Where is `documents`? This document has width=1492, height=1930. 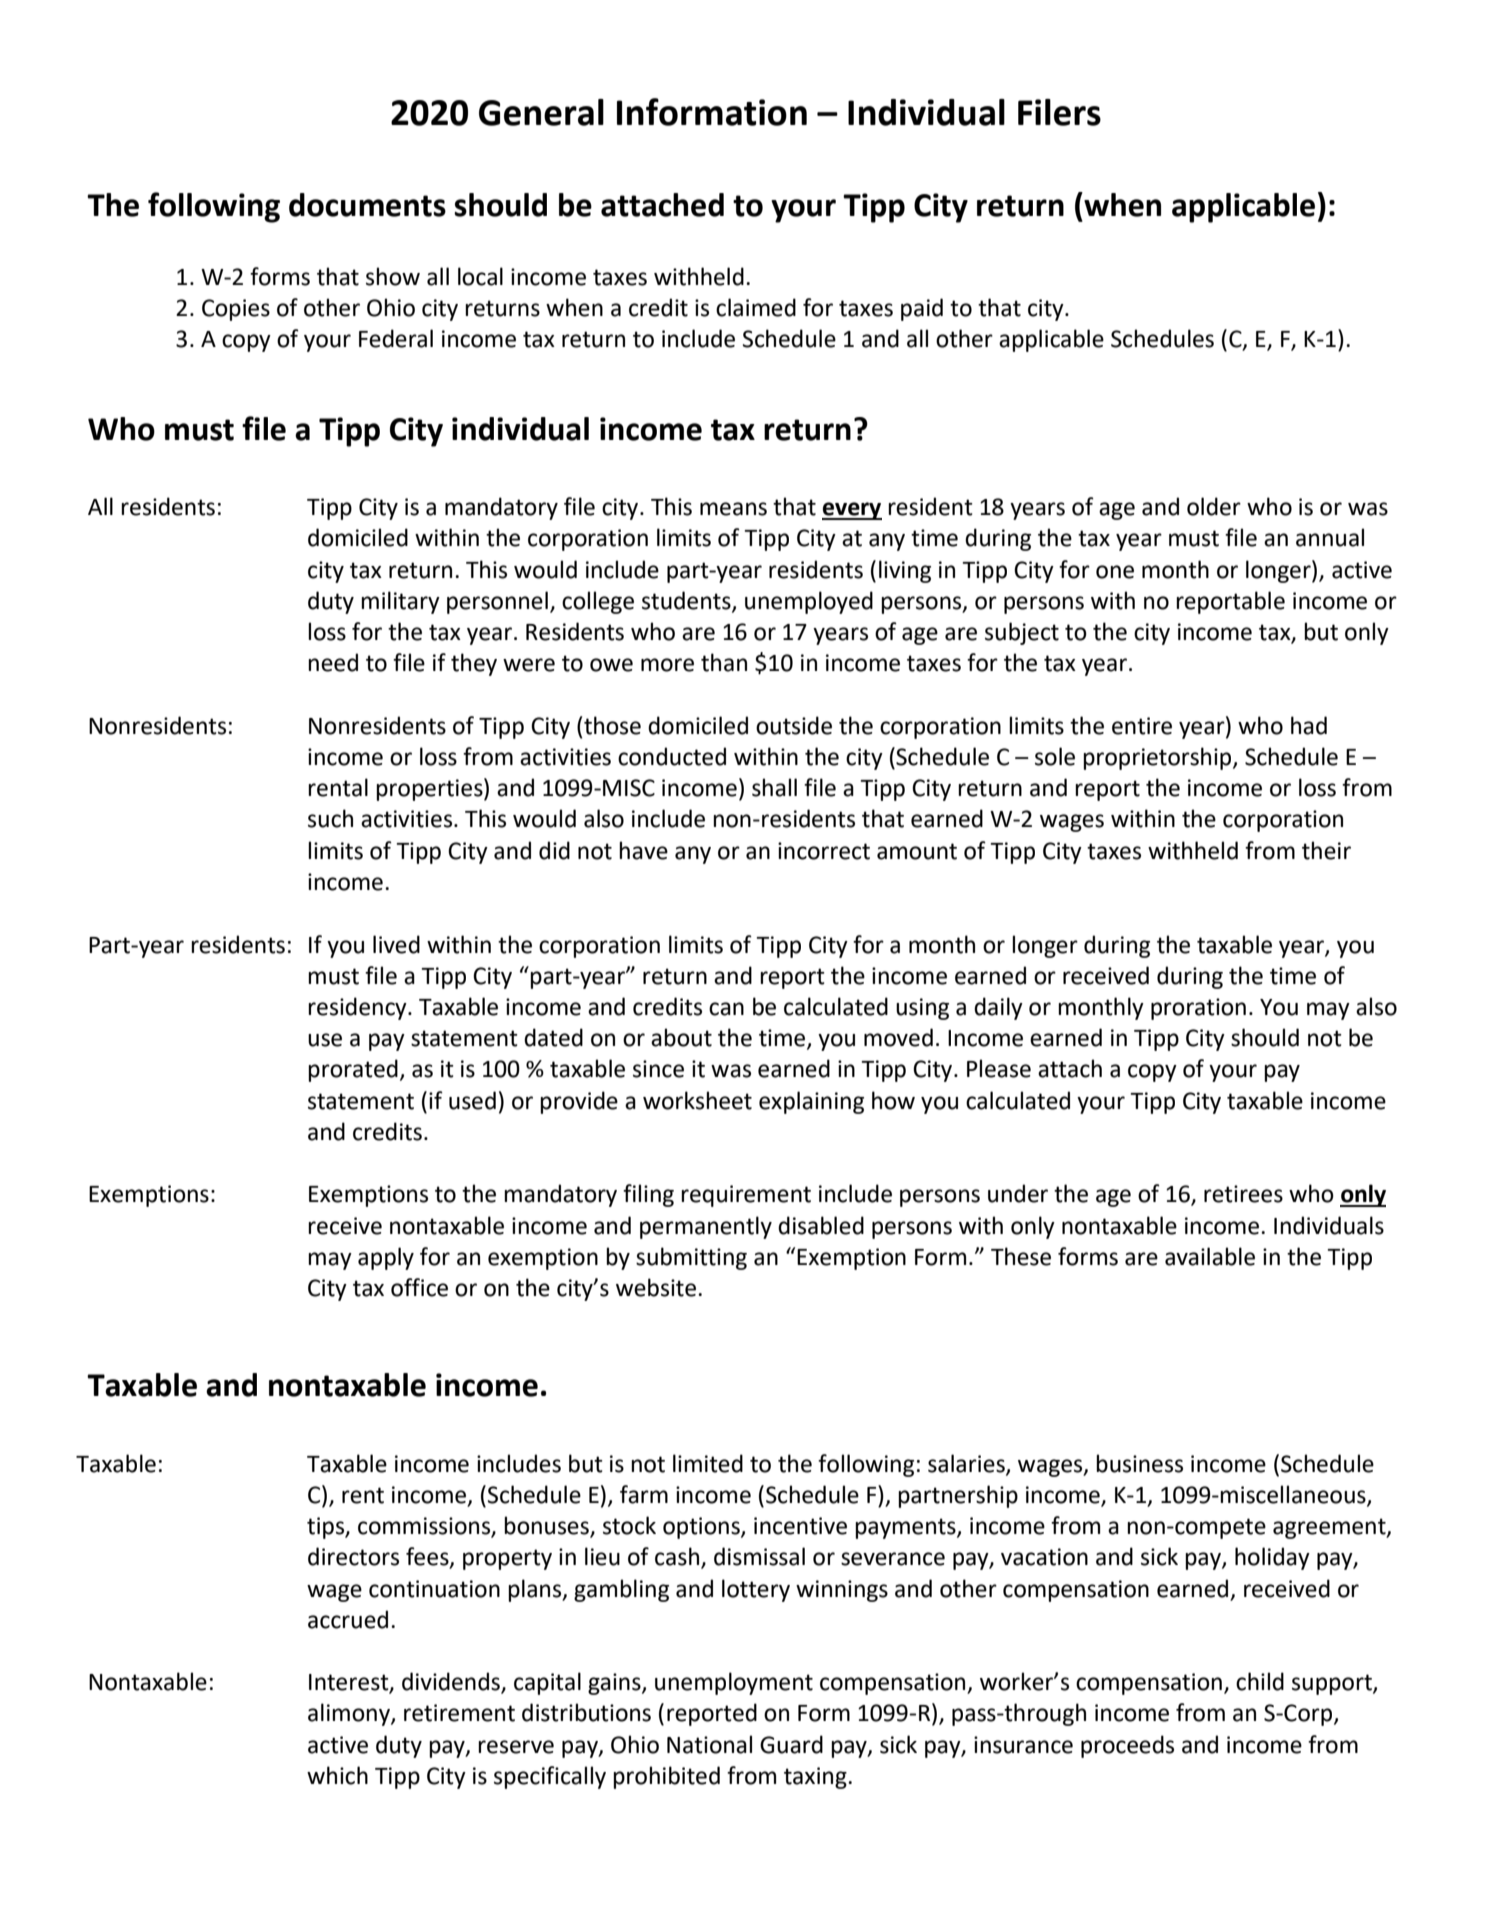 documents is located at coordinates (367, 205).
